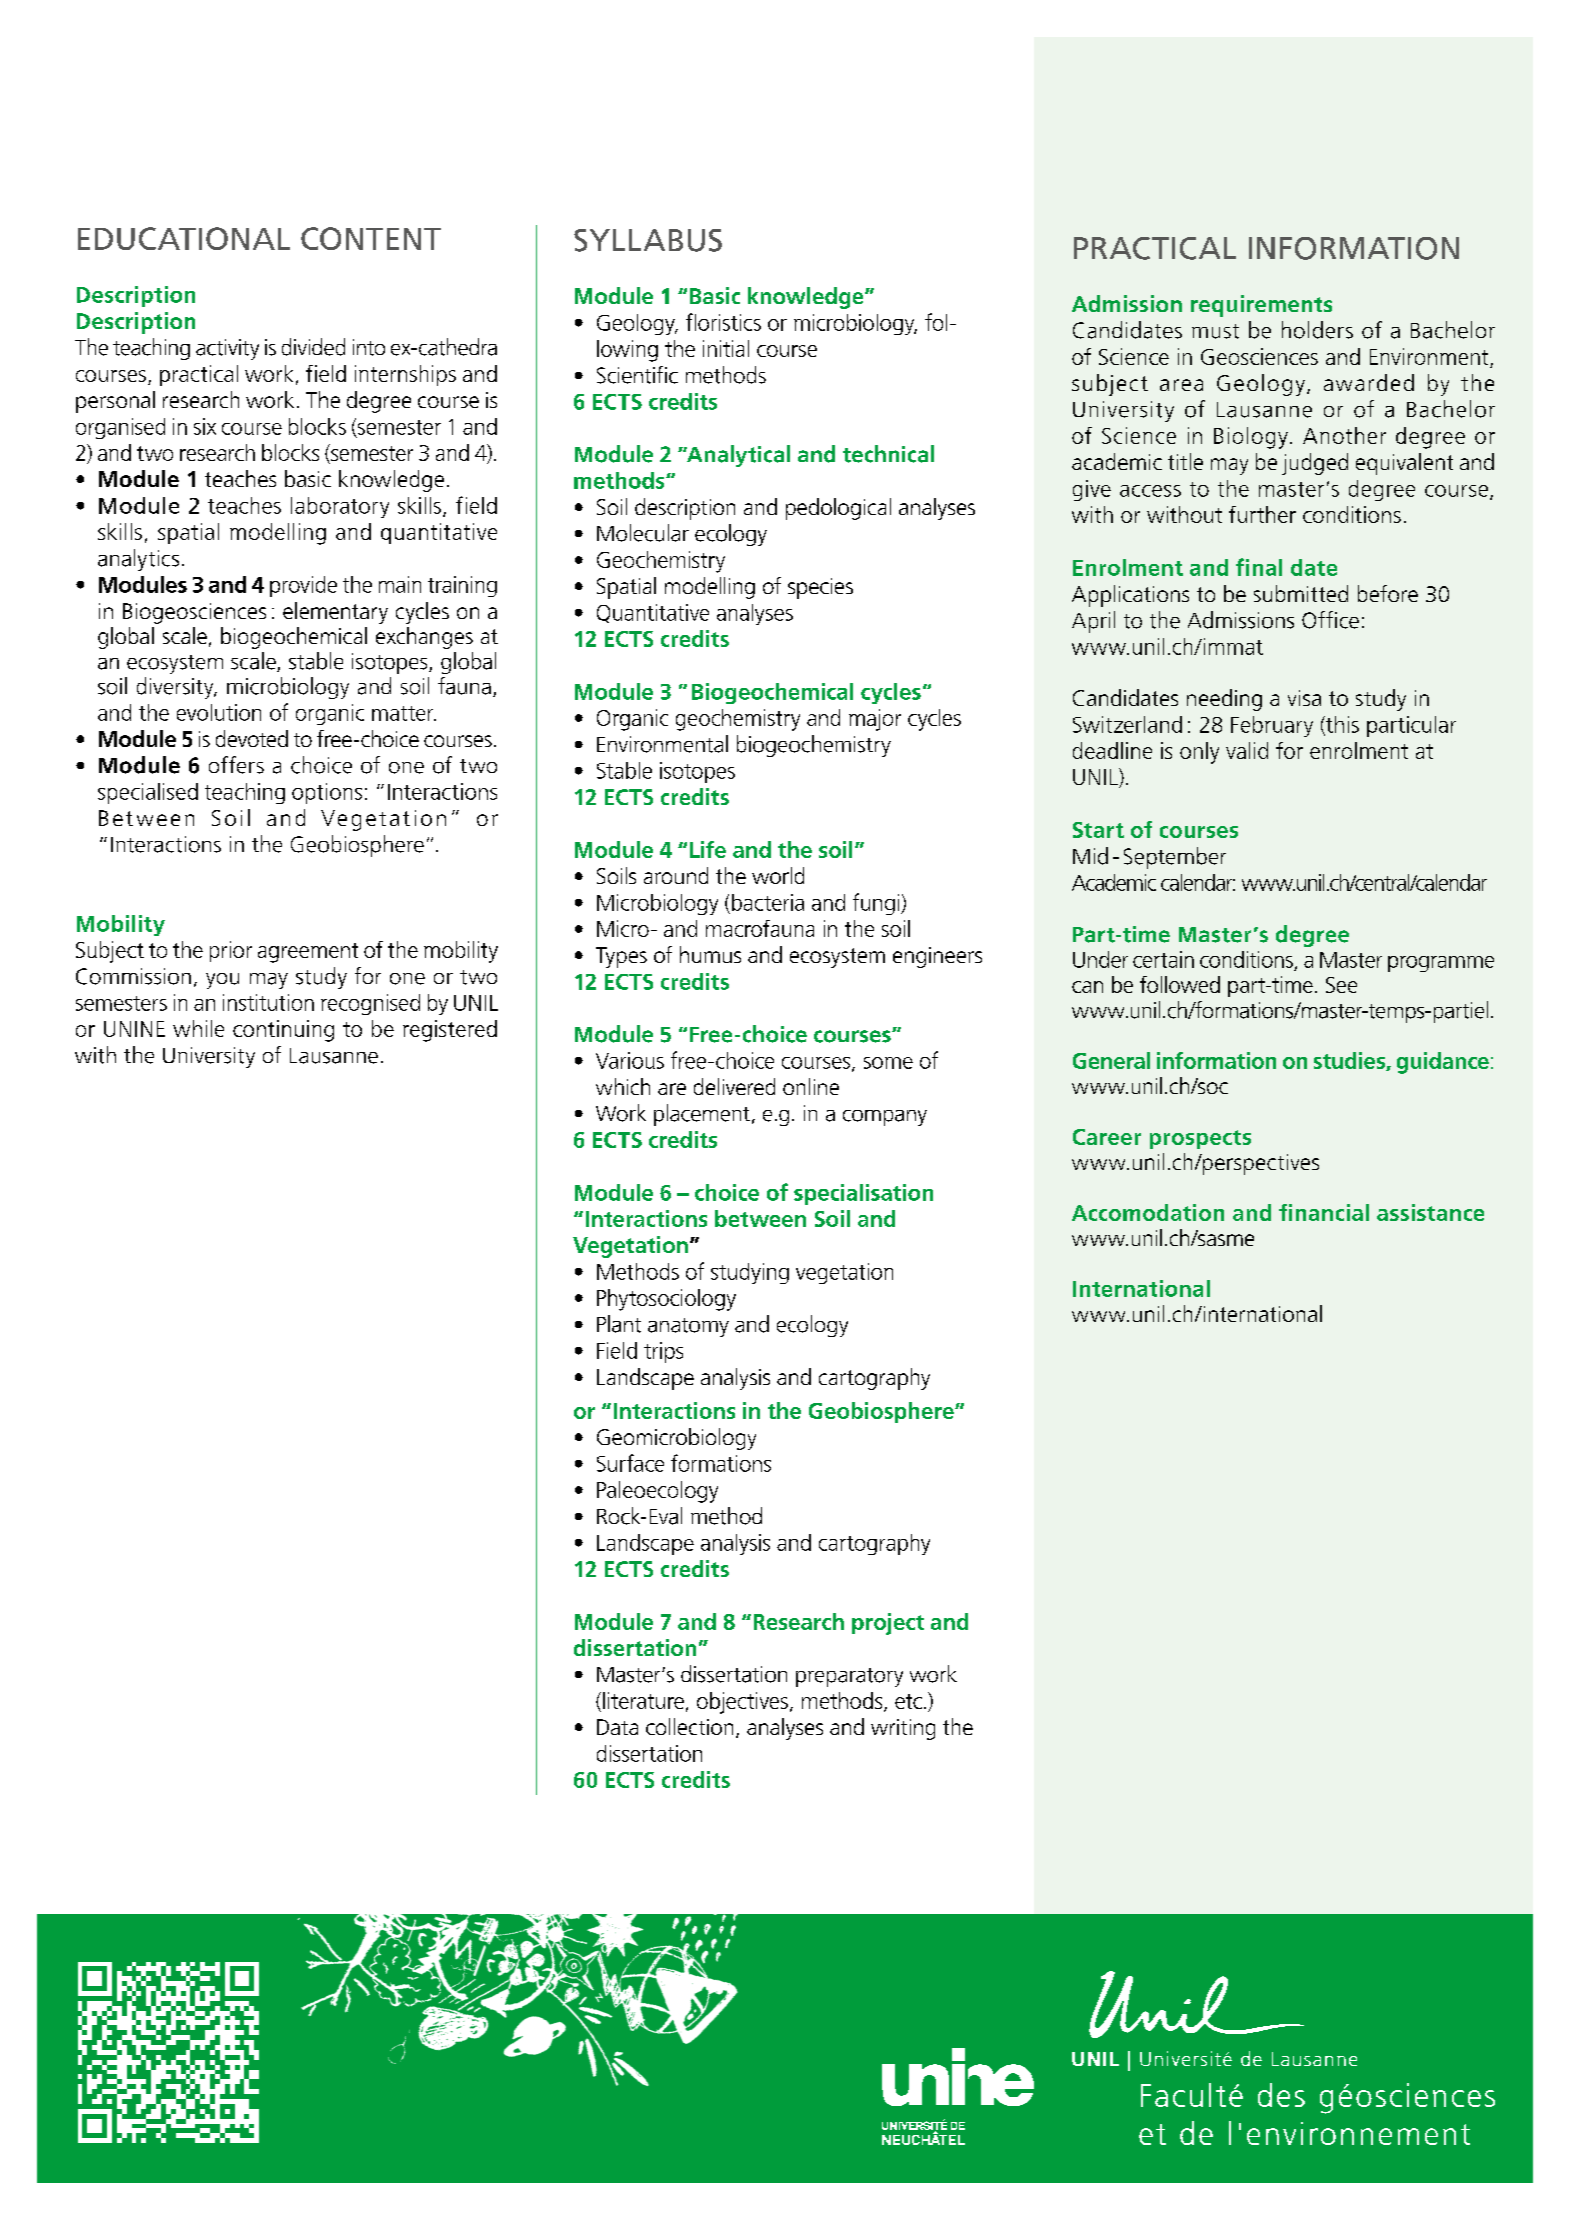 This screenshot has width=1570, height=2220. What do you see at coordinates (663, 1352) in the screenshot?
I see `trips` at bounding box center [663, 1352].
